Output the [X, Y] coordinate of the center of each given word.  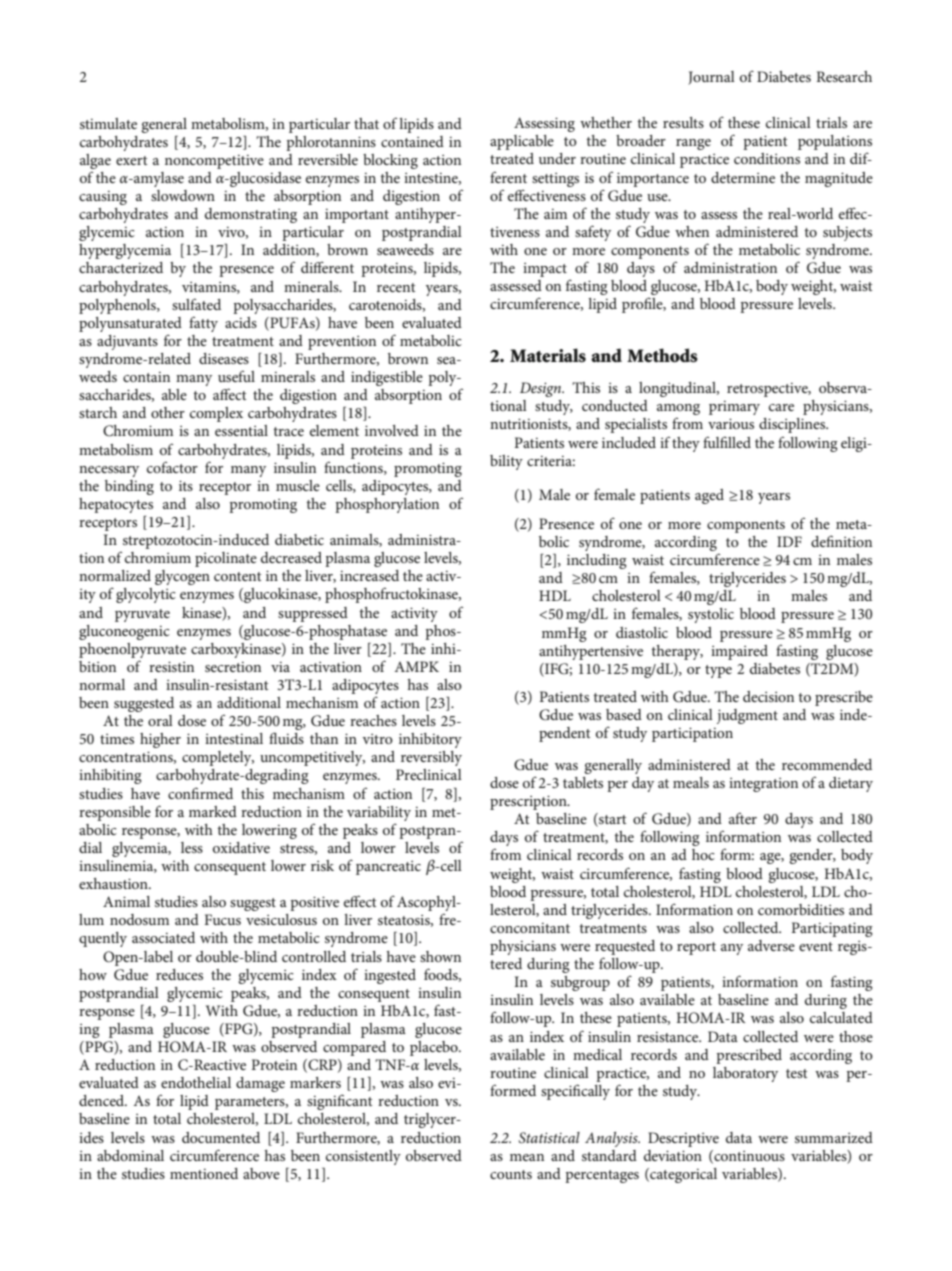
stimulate [108, 123]
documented [221, 1137]
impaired [739, 652]
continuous [748, 1156]
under [557, 158]
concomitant [530, 928]
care [781, 407]
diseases [224, 358]
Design [542, 389]
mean [527, 1157]
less [192, 847]
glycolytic [146, 595]
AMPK [416, 666]
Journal [711, 78]
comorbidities [801, 909]
